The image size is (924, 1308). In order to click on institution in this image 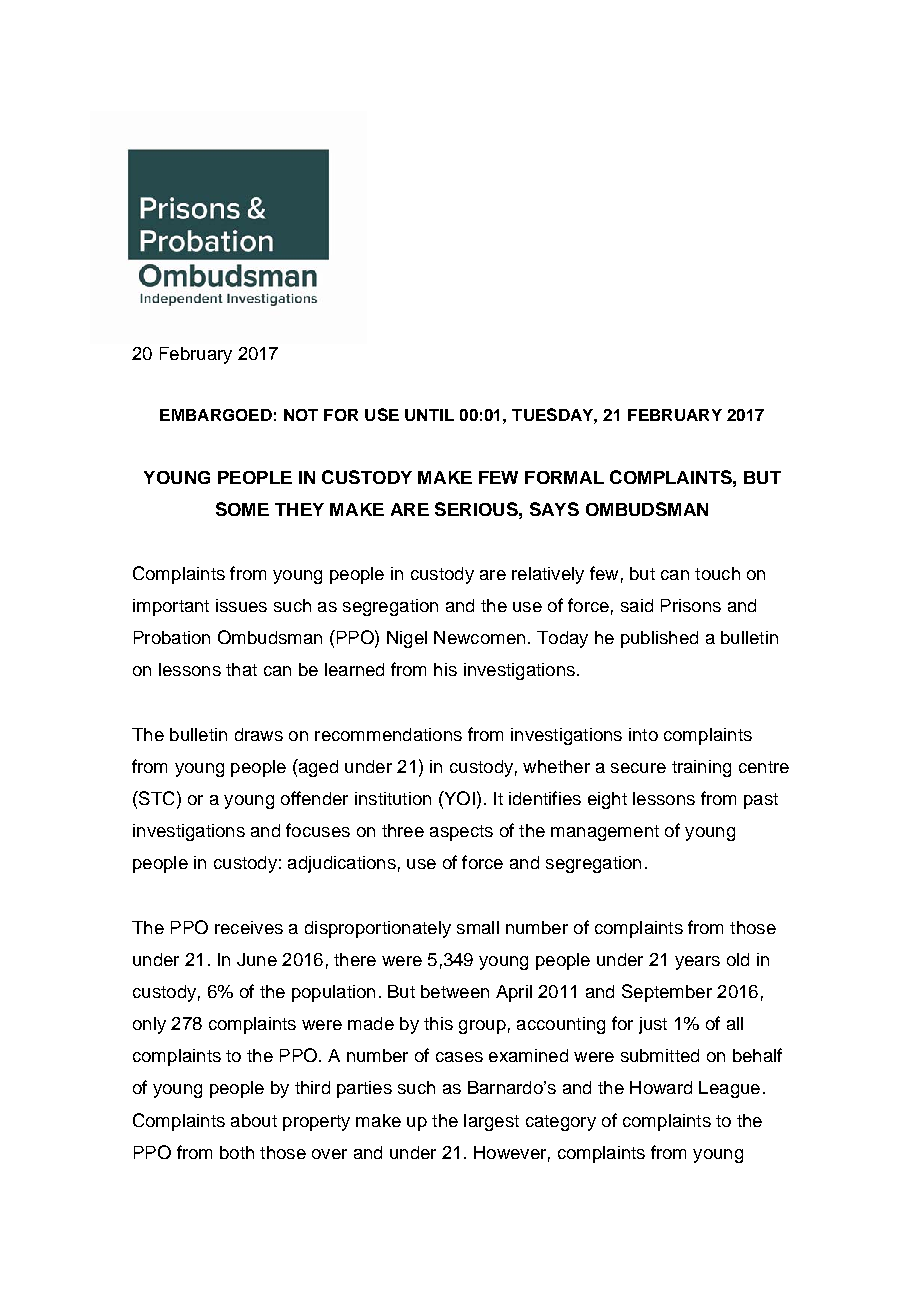, I will do `click(393, 798)`.
